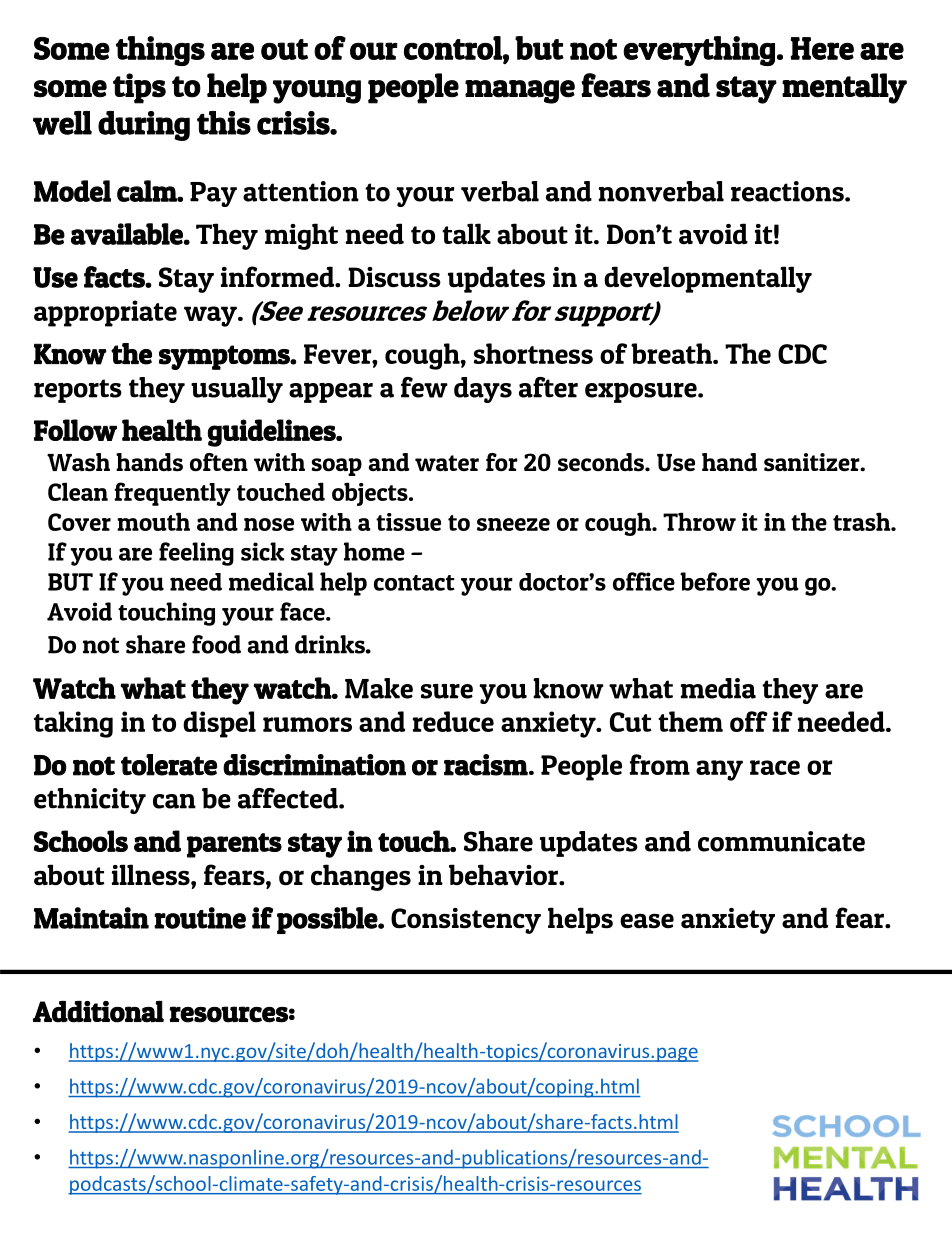 The height and width of the screenshot is (1233, 952). Describe the element at coordinates (408, 522) in the screenshot. I see `tissue` at that location.
